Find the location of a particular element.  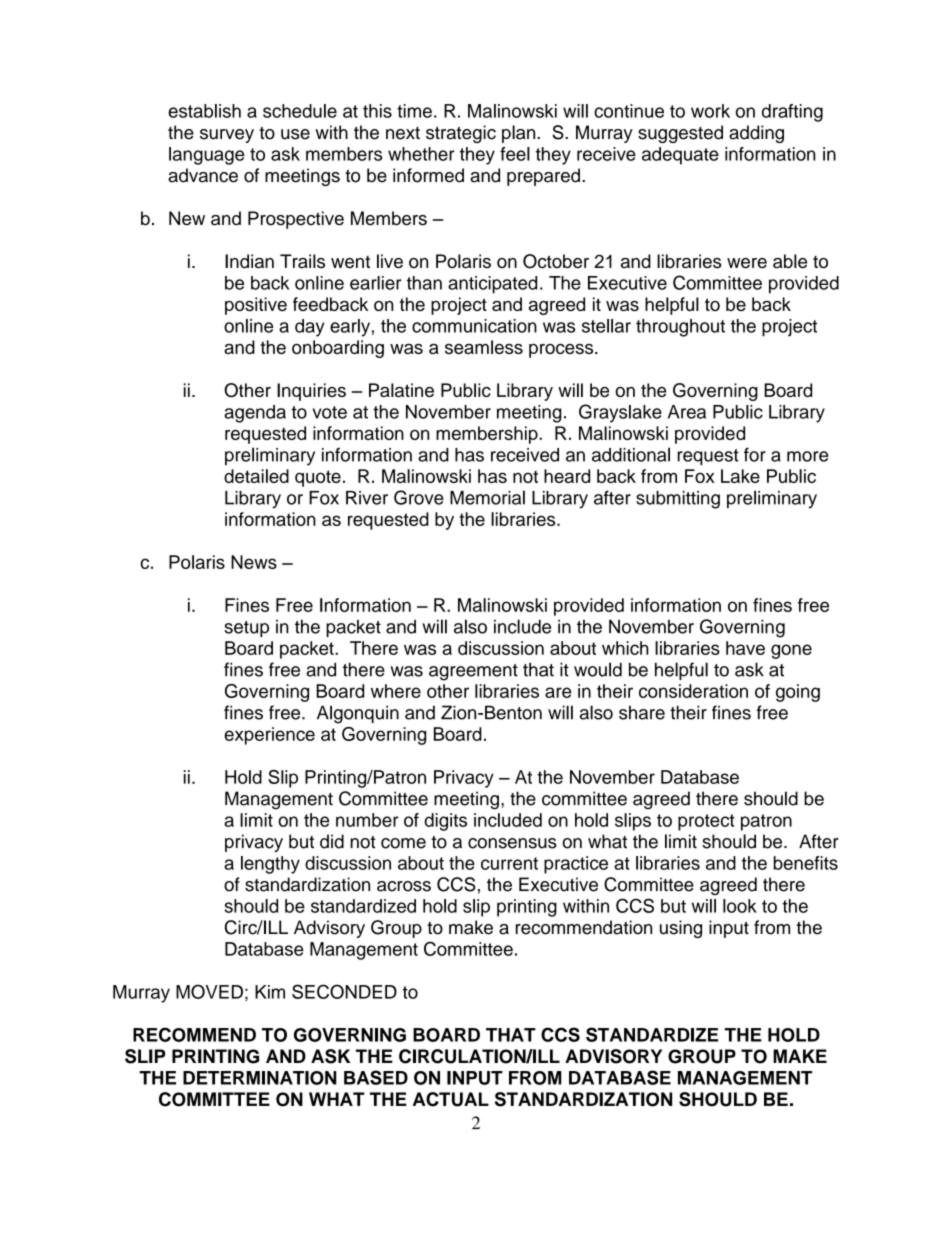

use is located at coordinates (295, 134).
